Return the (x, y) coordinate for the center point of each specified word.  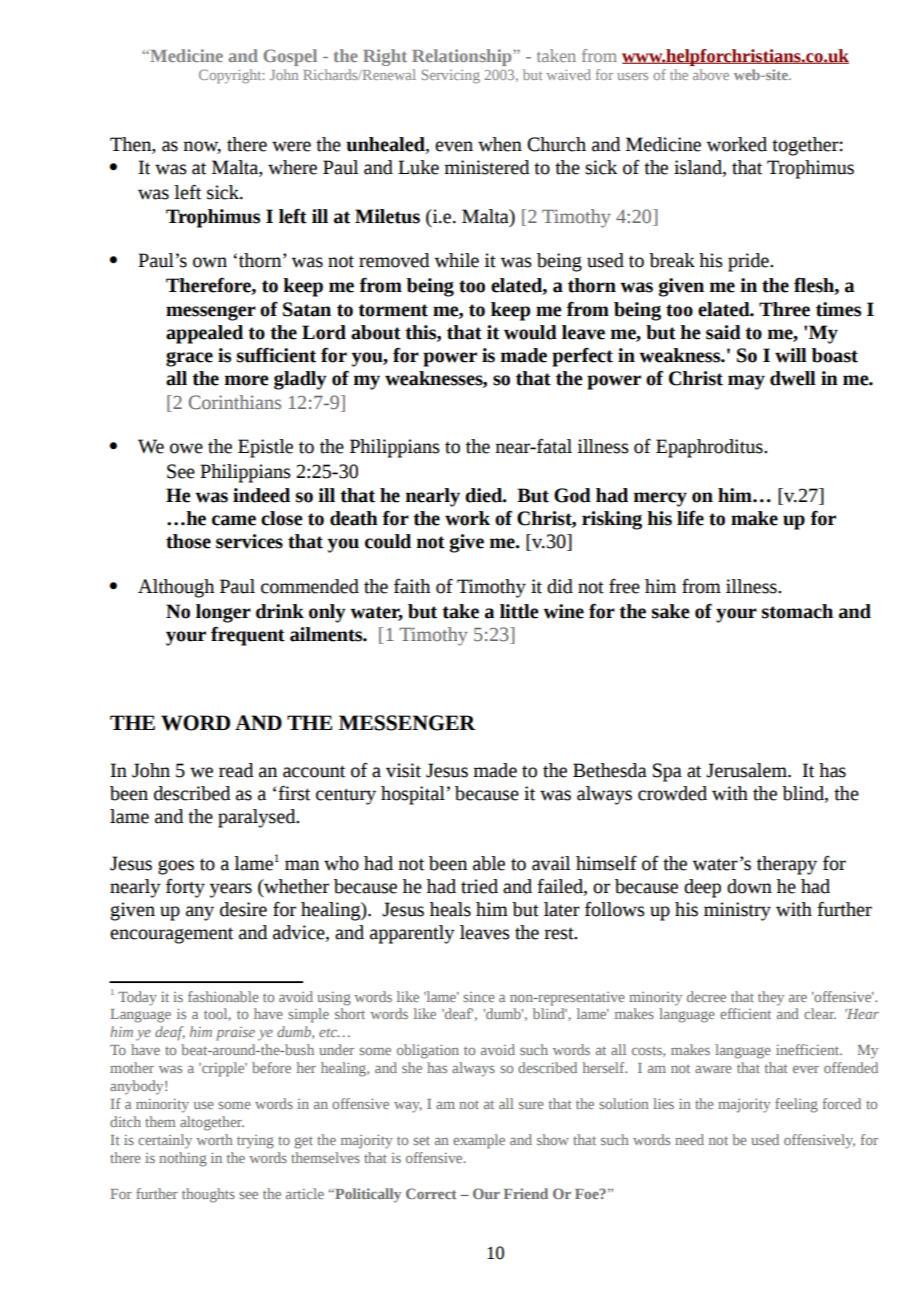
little (519, 611)
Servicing (451, 76)
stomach (797, 611)
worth (214, 1139)
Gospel (290, 57)
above (711, 74)
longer (223, 613)
